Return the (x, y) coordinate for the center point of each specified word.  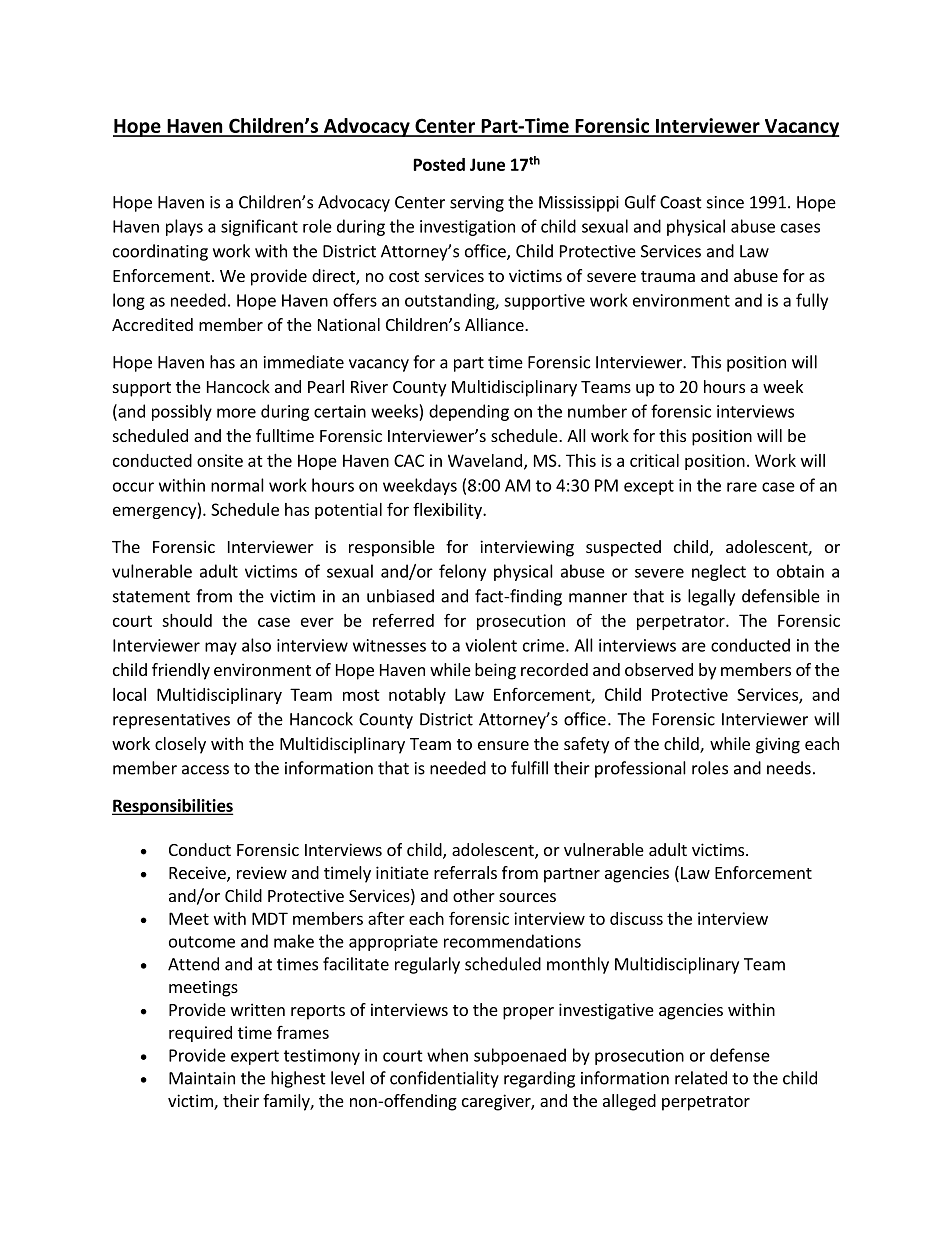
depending (469, 412)
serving (477, 204)
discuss (636, 918)
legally (711, 597)
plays (184, 227)
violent (491, 645)
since (725, 202)
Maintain (202, 1078)
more (236, 413)
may (221, 648)
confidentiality (444, 1079)
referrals (465, 872)
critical (654, 460)
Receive (198, 874)
